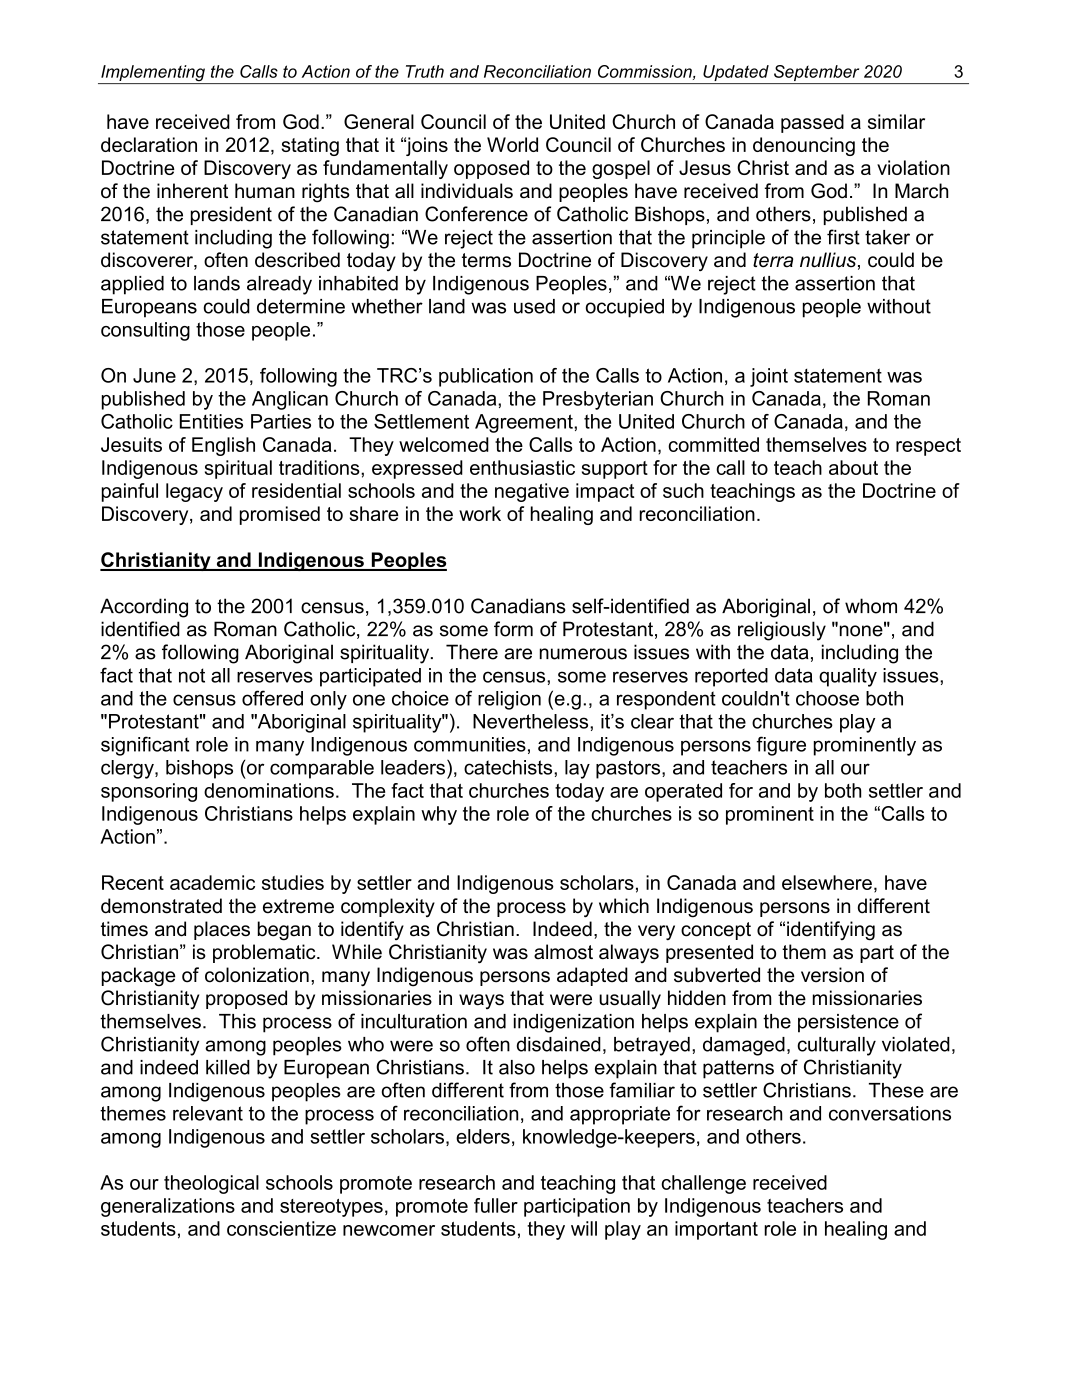  Describe the element at coordinates (496, 1205) in the image. I see `fuller` at that location.
